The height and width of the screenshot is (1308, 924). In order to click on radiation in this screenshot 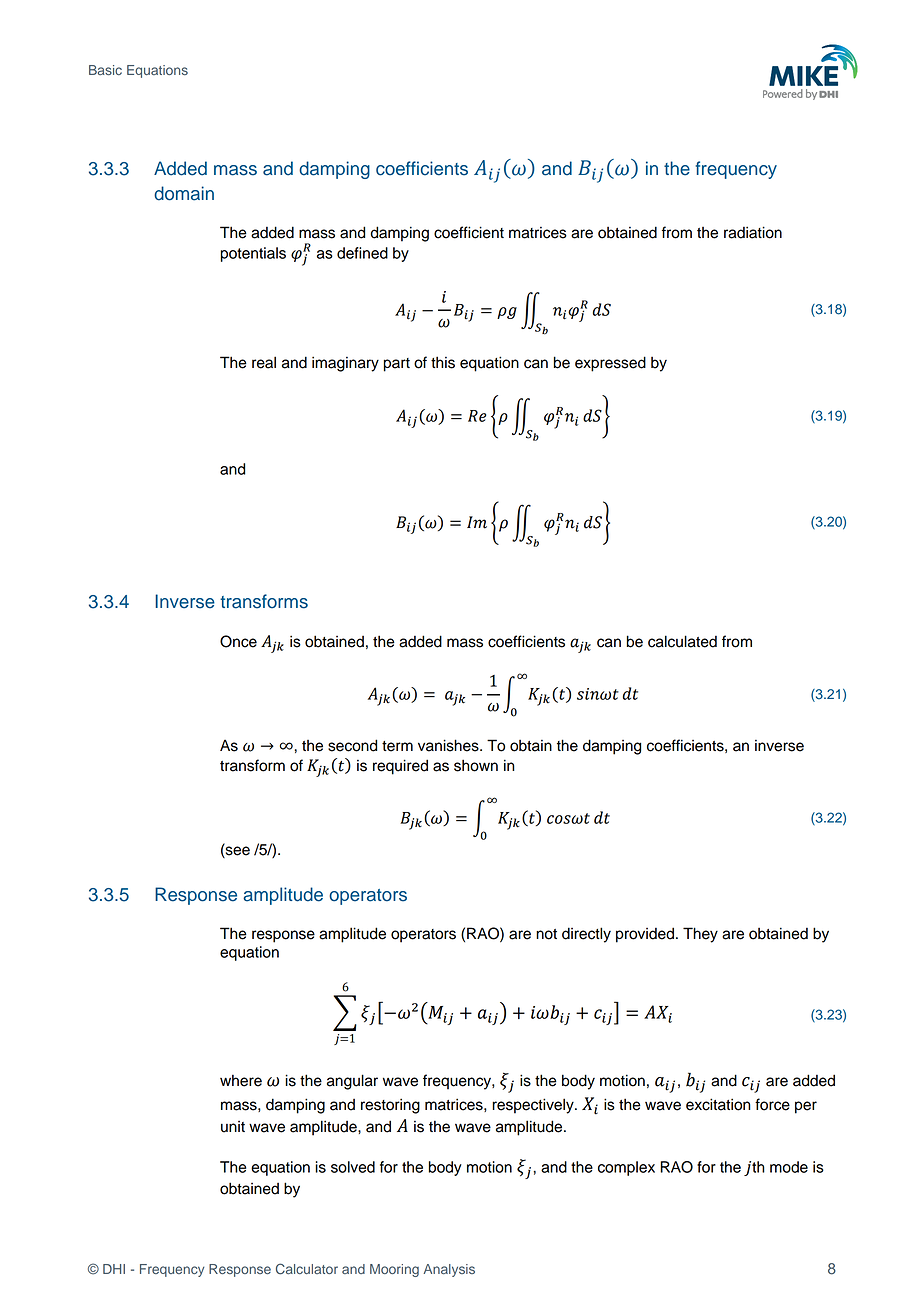, I will do `click(753, 232)`.
